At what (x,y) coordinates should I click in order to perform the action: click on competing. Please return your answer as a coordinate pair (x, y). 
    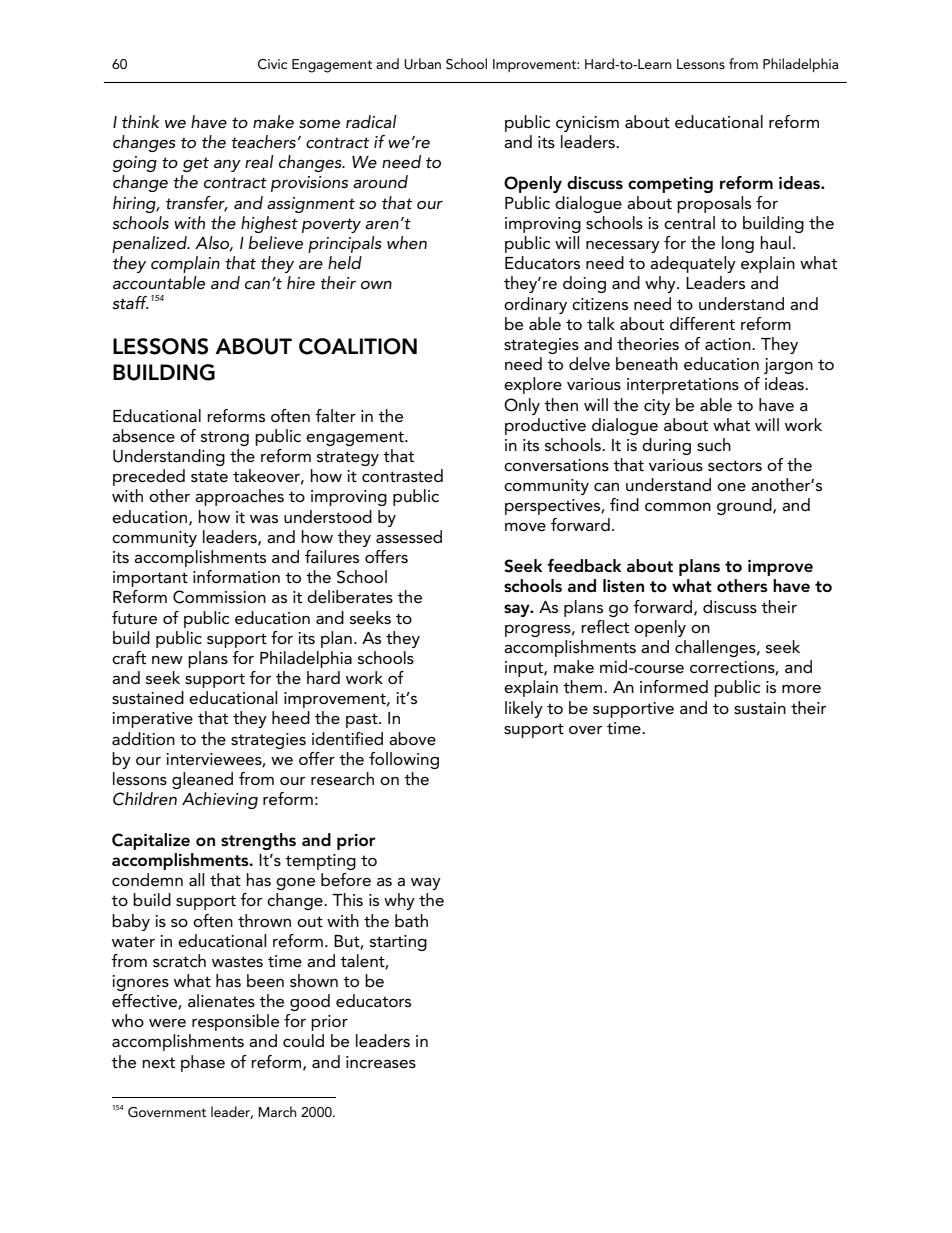
    Looking at the image, I should click on (670, 185).
